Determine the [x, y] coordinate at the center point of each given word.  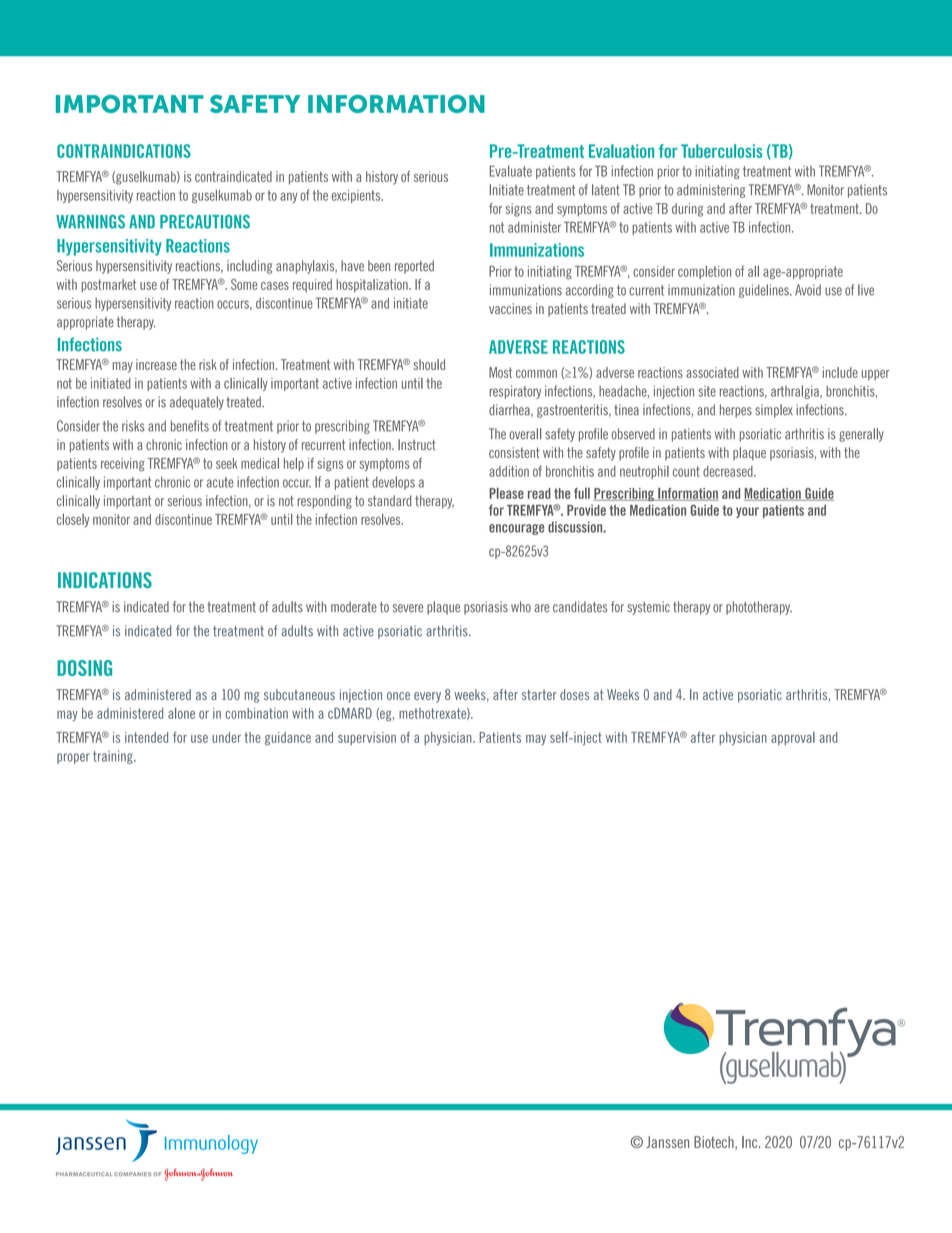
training [114, 757]
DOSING [84, 668]
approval [793, 738]
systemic [648, 608]
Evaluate [511, 171]
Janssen [667, 1142]
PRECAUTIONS [205, 222]
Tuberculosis [722, 151]
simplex [774, 411]
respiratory [515, 392]
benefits [190, 426]
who [521, 607]
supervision [367, 738]
